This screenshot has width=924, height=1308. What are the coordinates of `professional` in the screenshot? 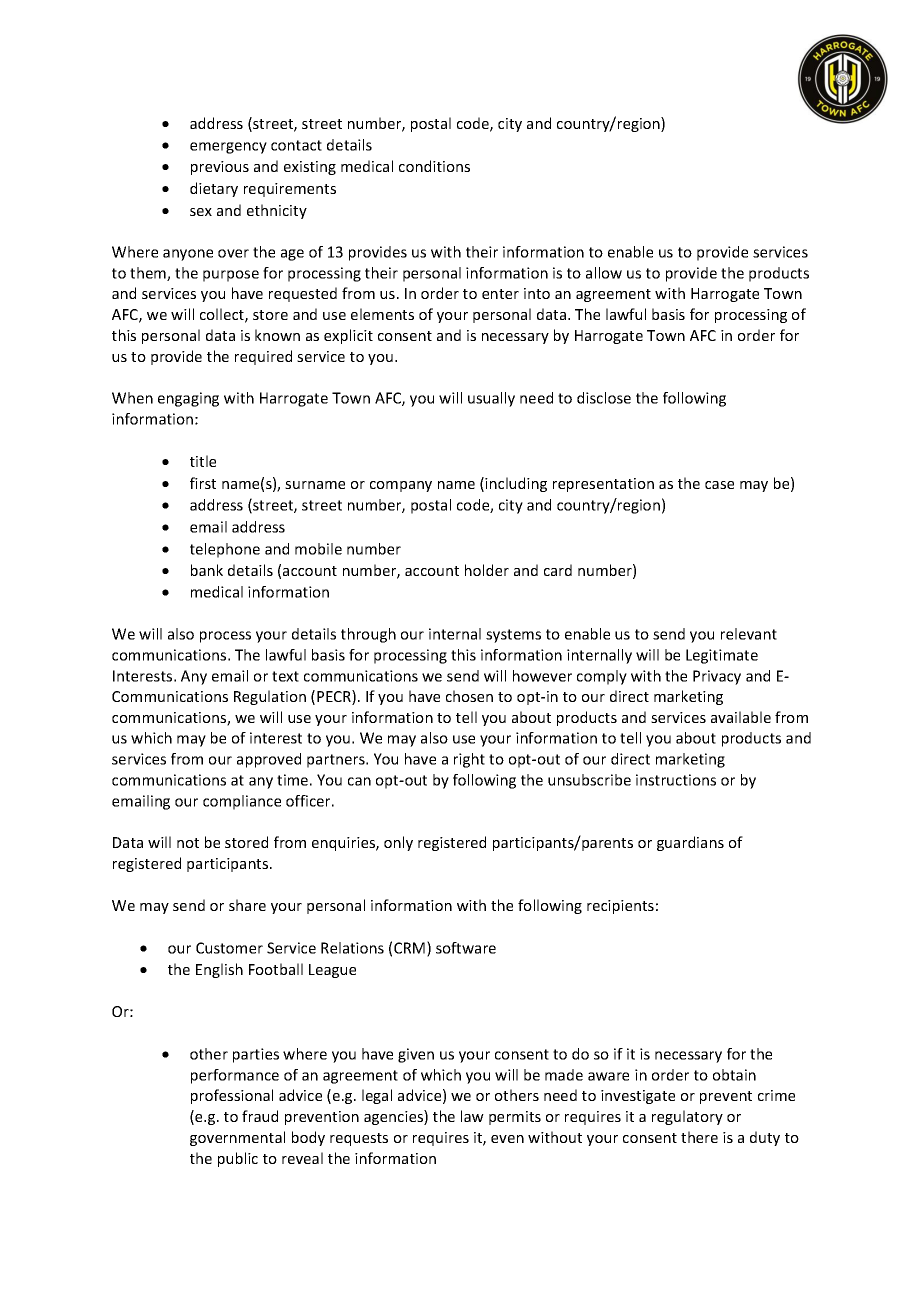 It's located at (232, 1096).
